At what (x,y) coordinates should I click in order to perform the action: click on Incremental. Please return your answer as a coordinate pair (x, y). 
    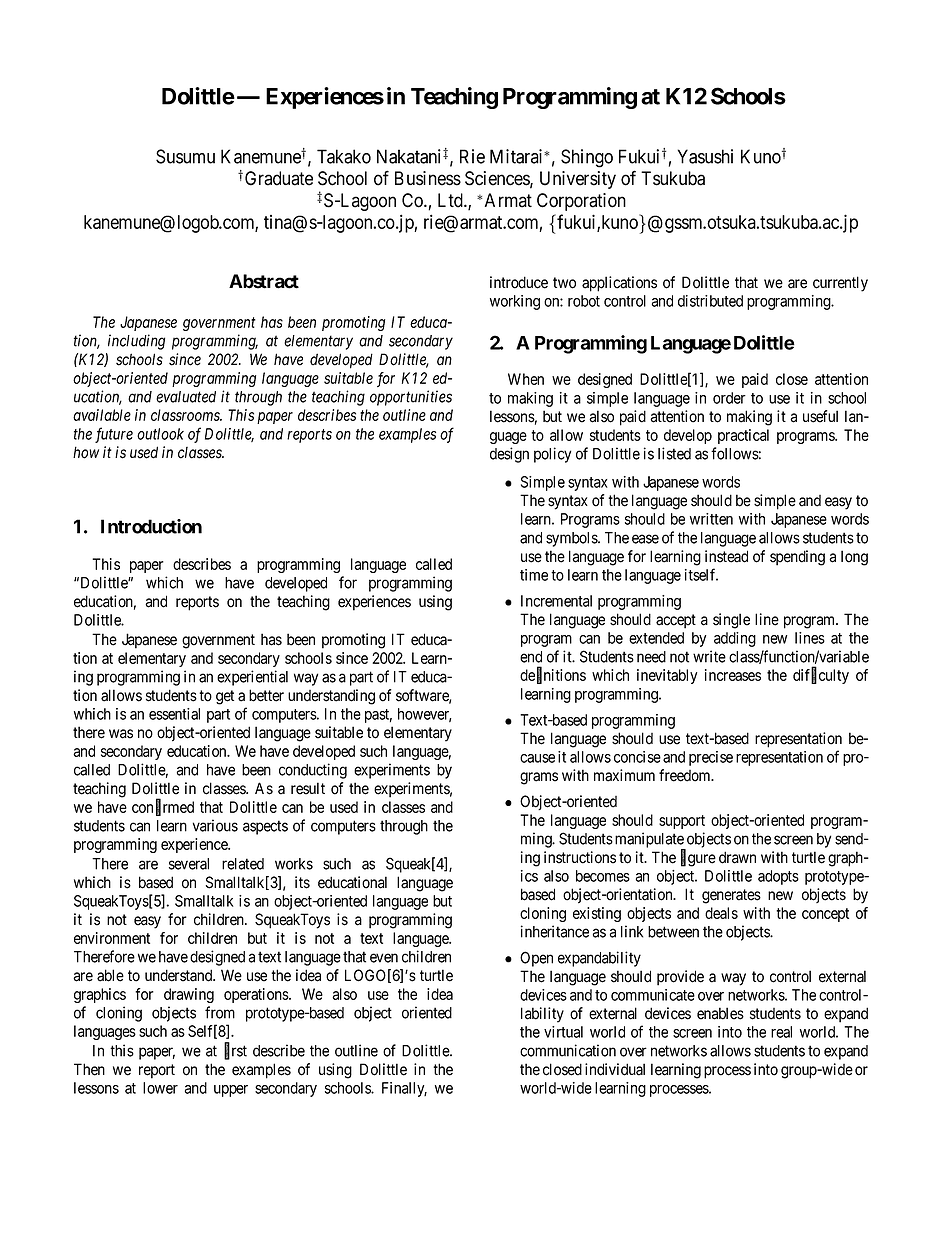
    Looking at the image, I should click on (556, 601).
